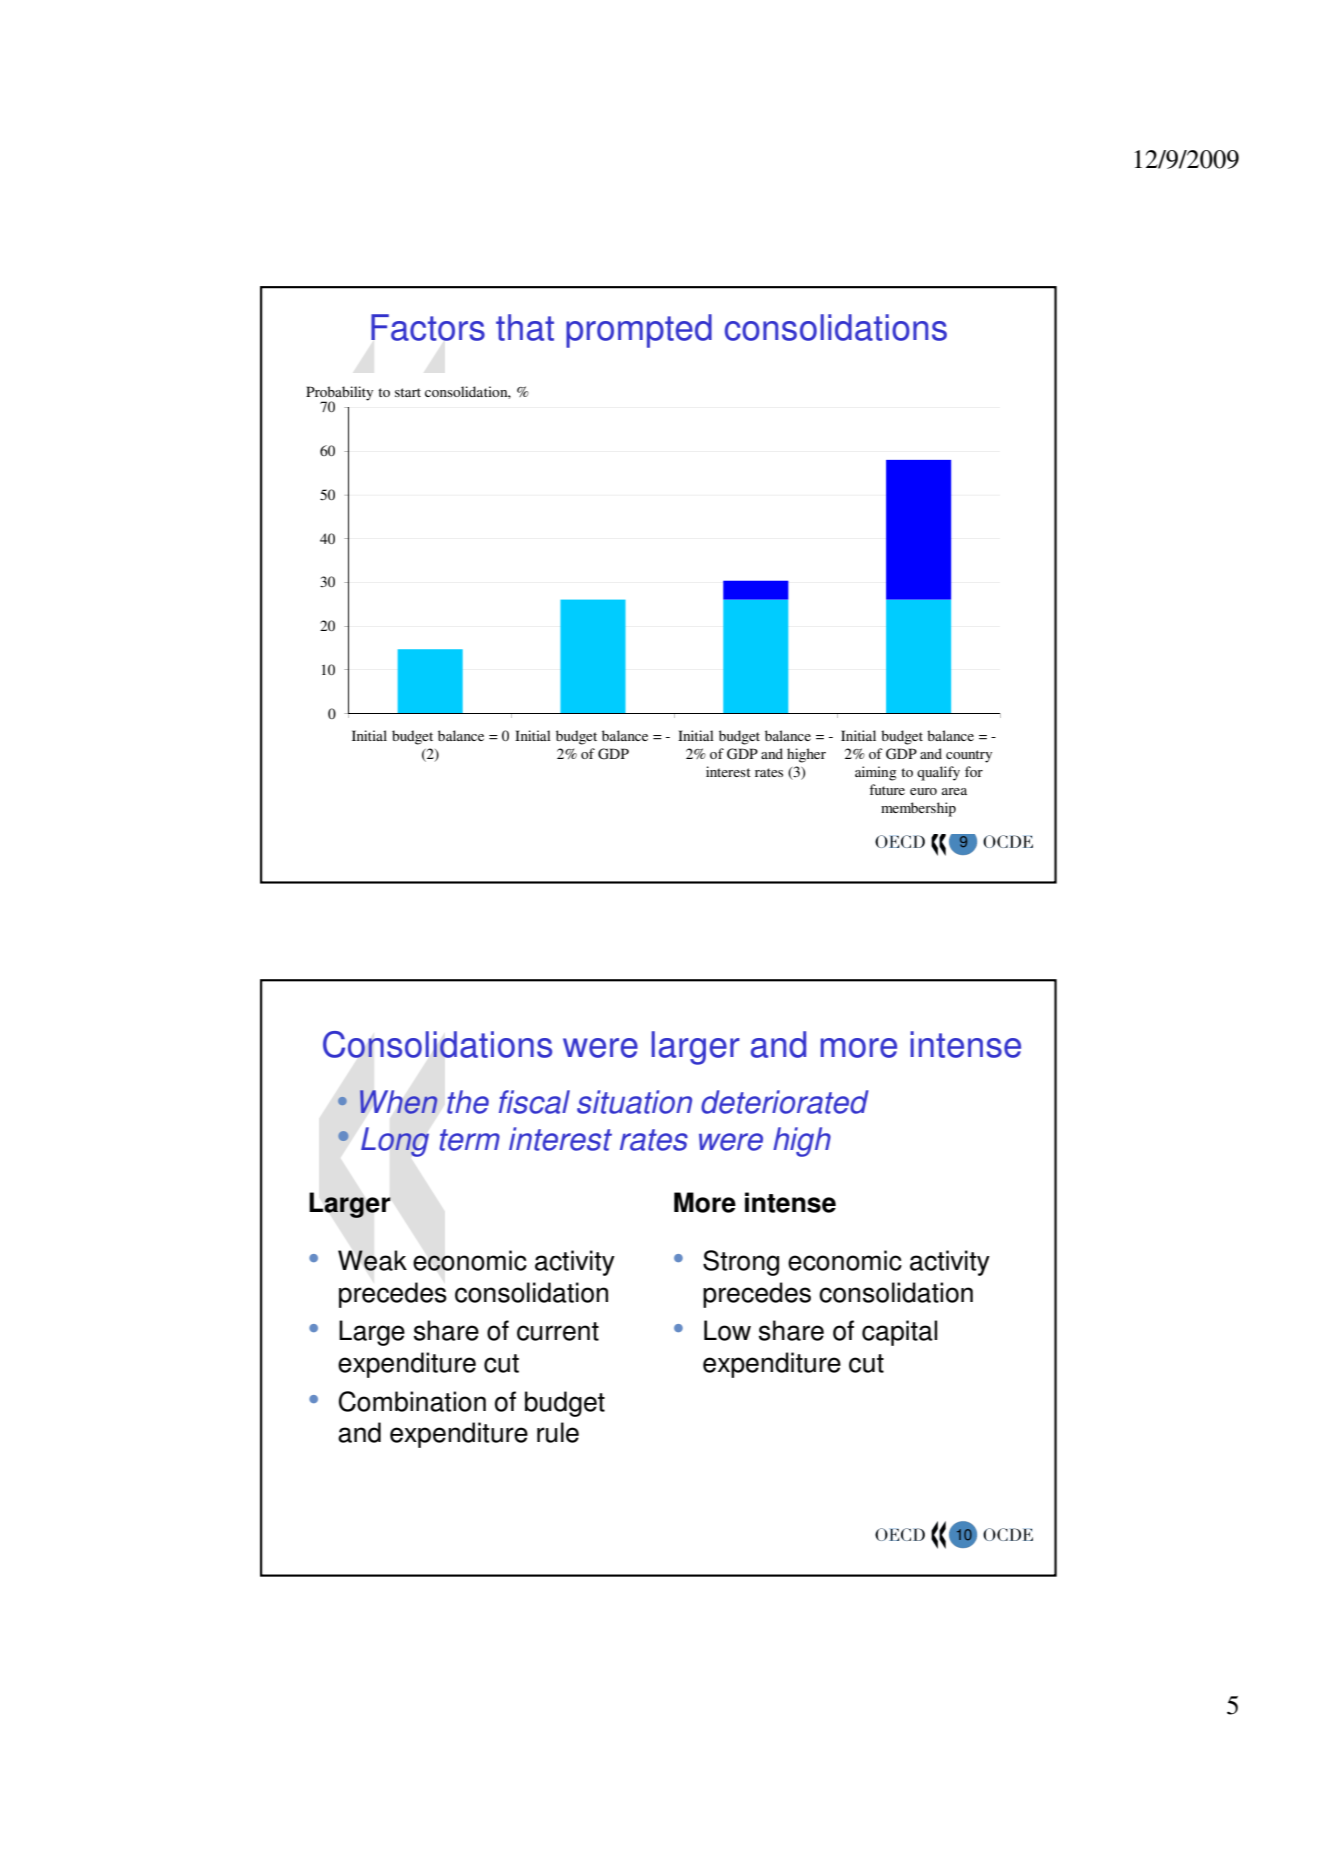  What do you see at coordinates (525, 327) in the screenshot?
I see `that` at bounding box center [525, 327].
